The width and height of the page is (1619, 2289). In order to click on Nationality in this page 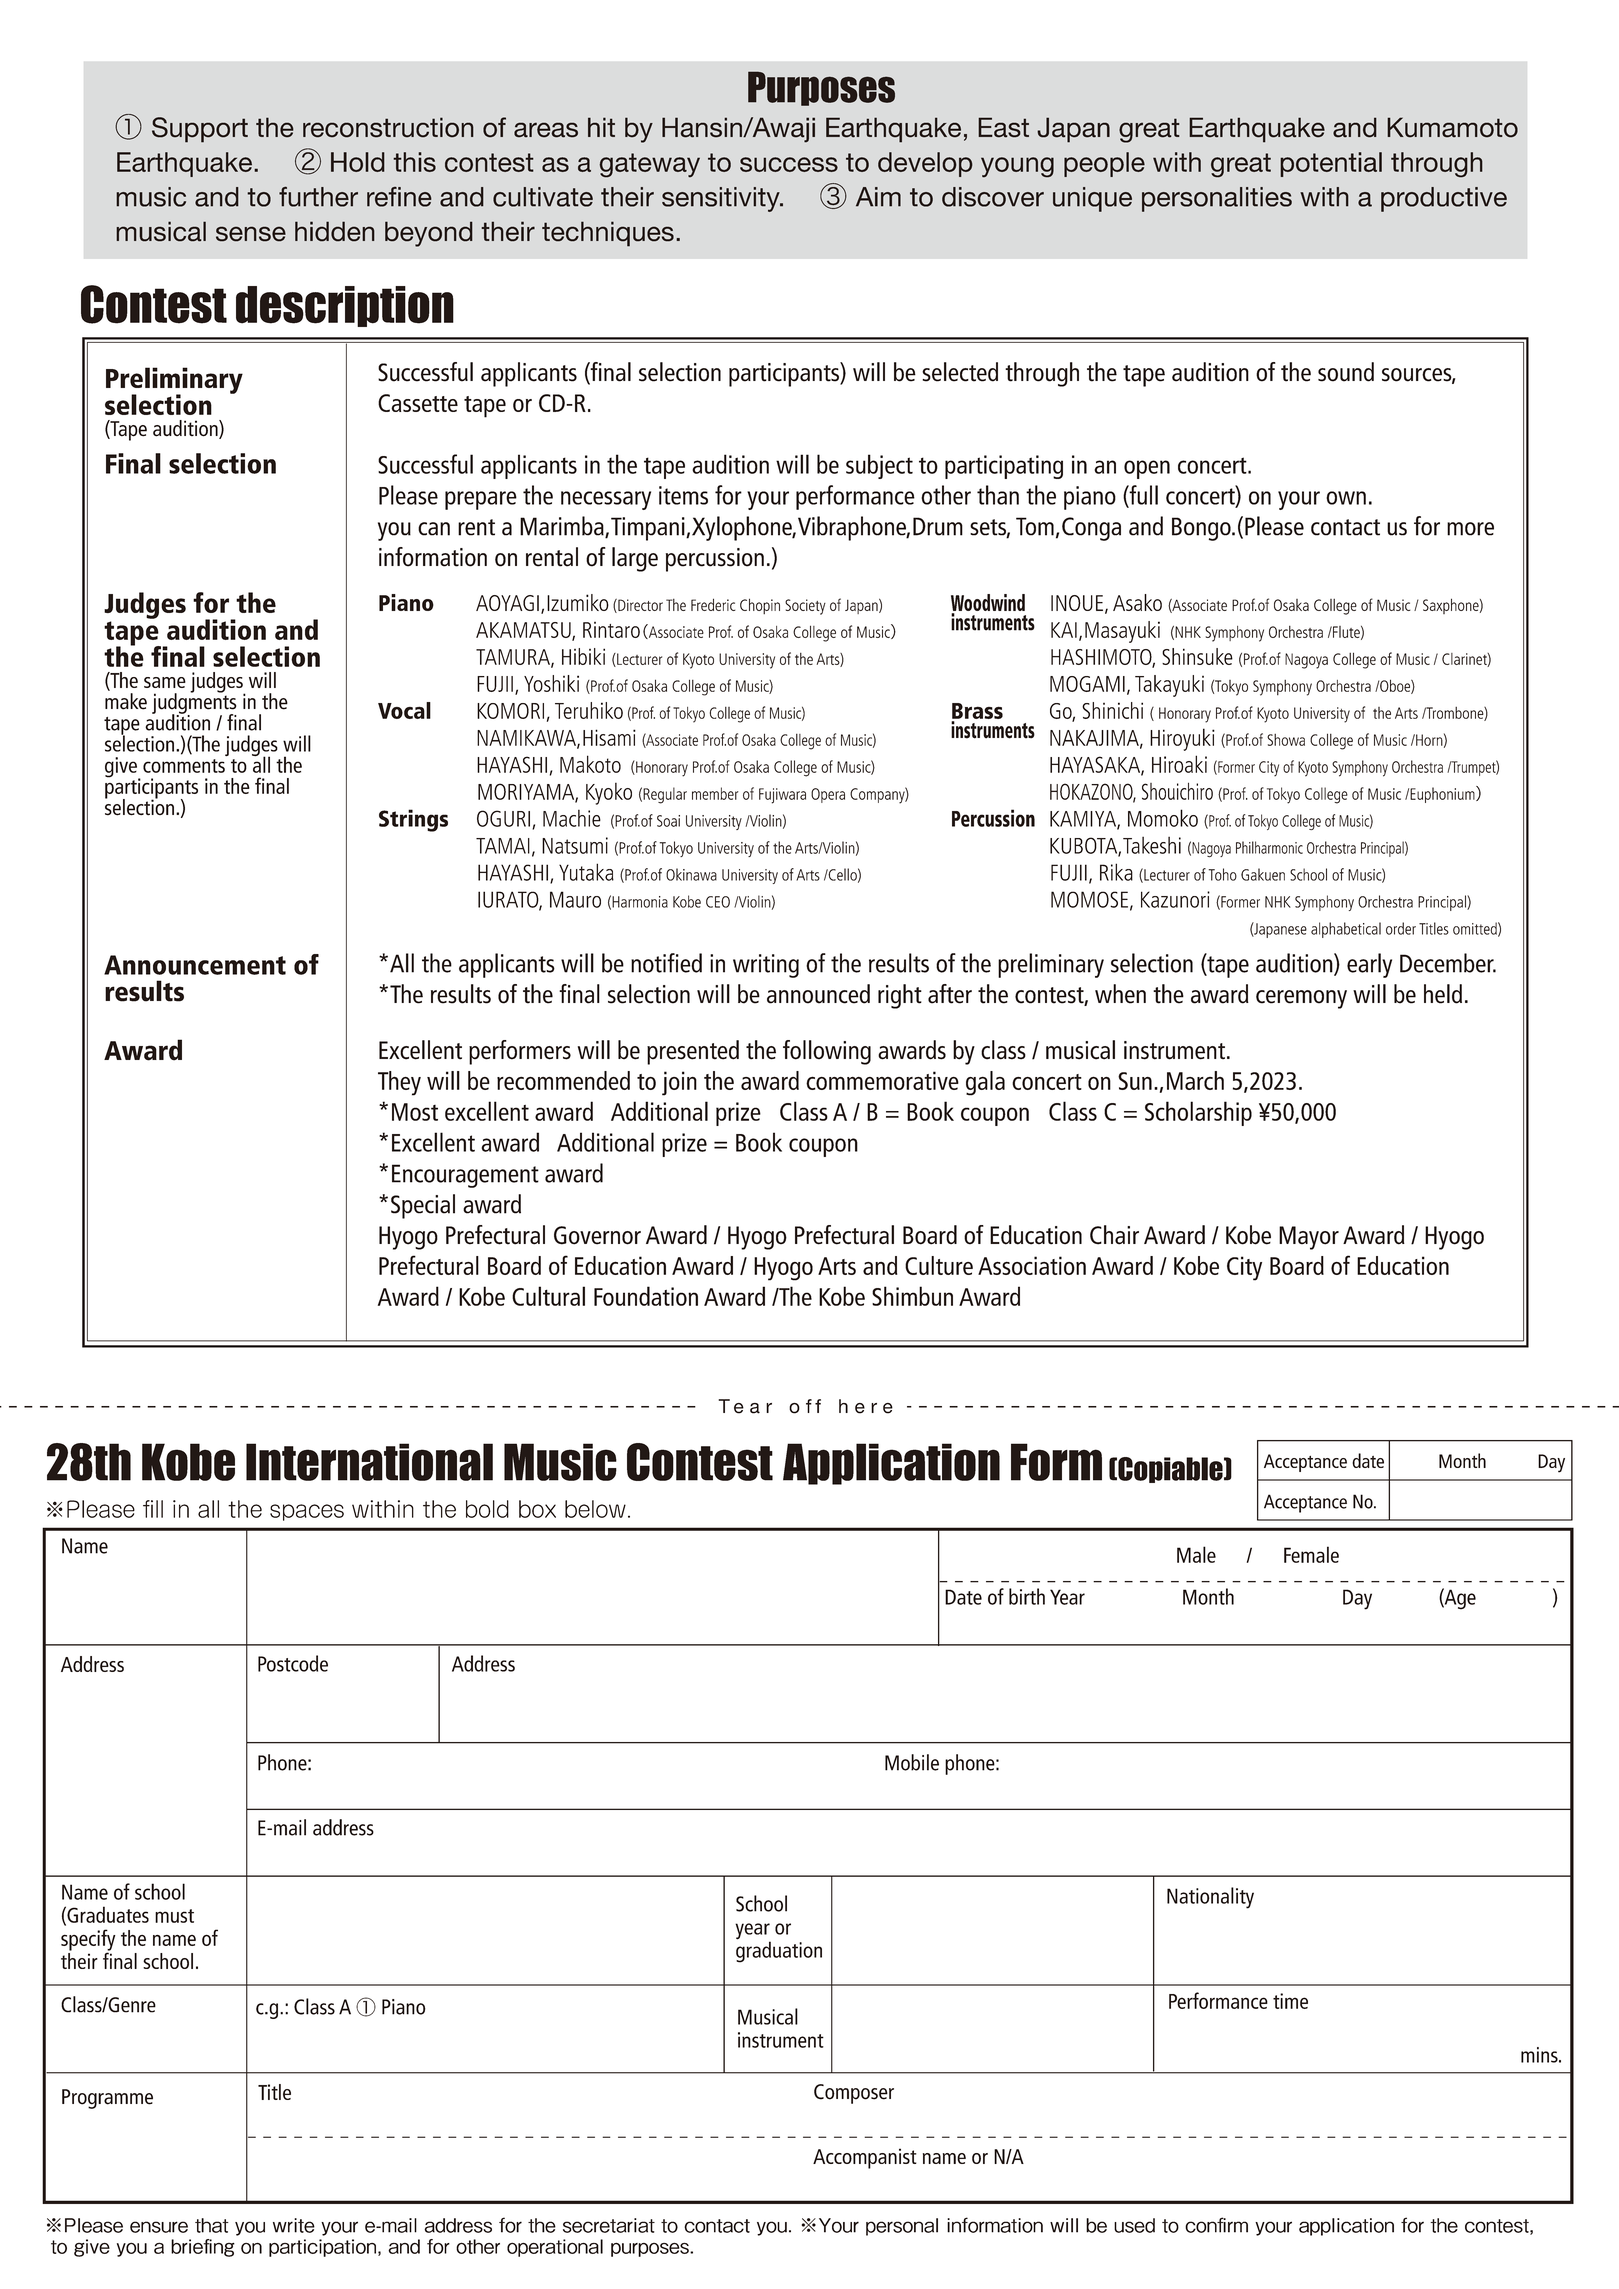, I will do `click(1210, 1898)`.
